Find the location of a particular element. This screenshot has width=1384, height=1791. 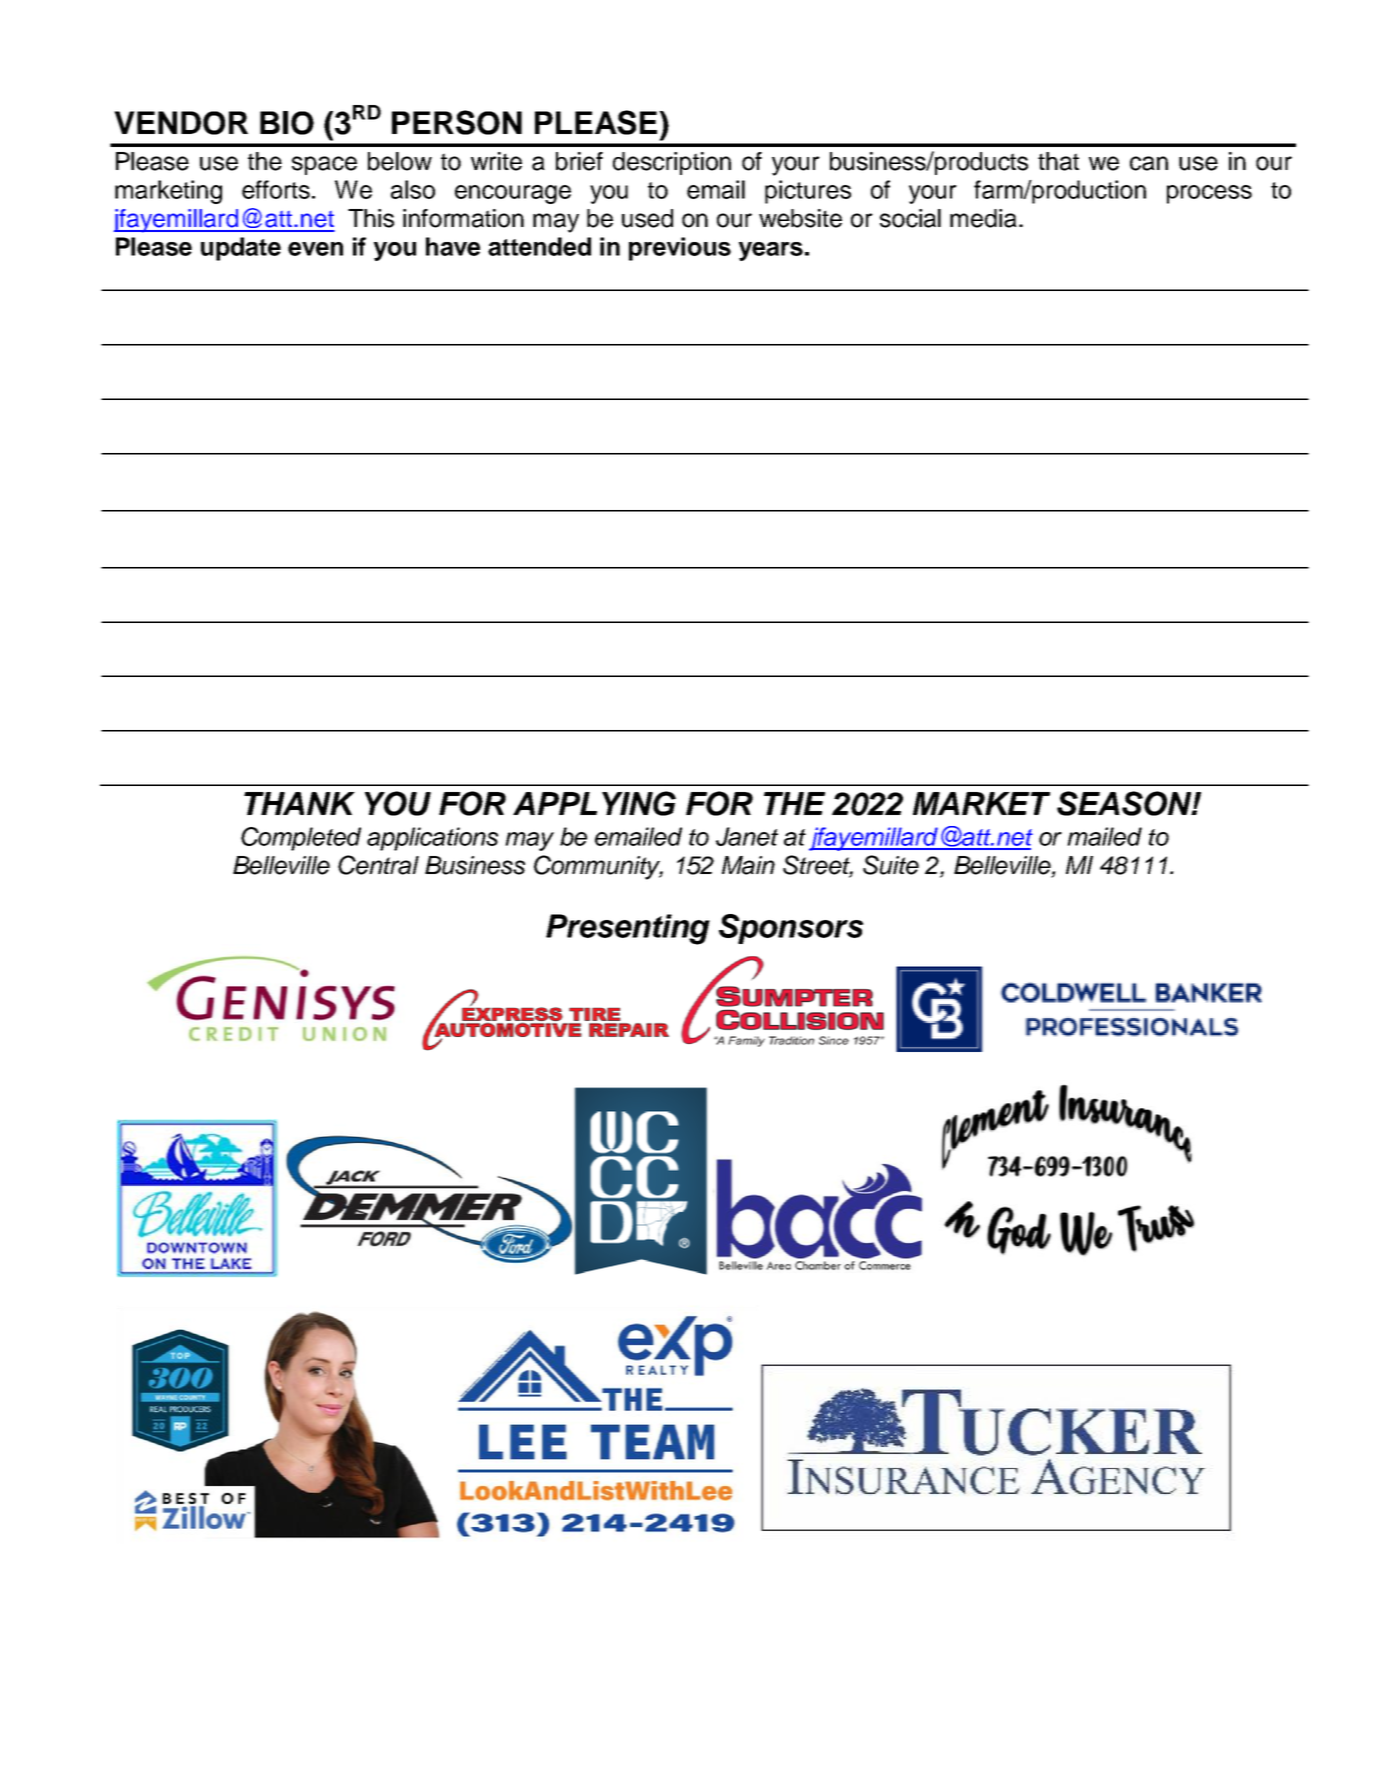

APPLYING is located at coordinates (594, 803).
